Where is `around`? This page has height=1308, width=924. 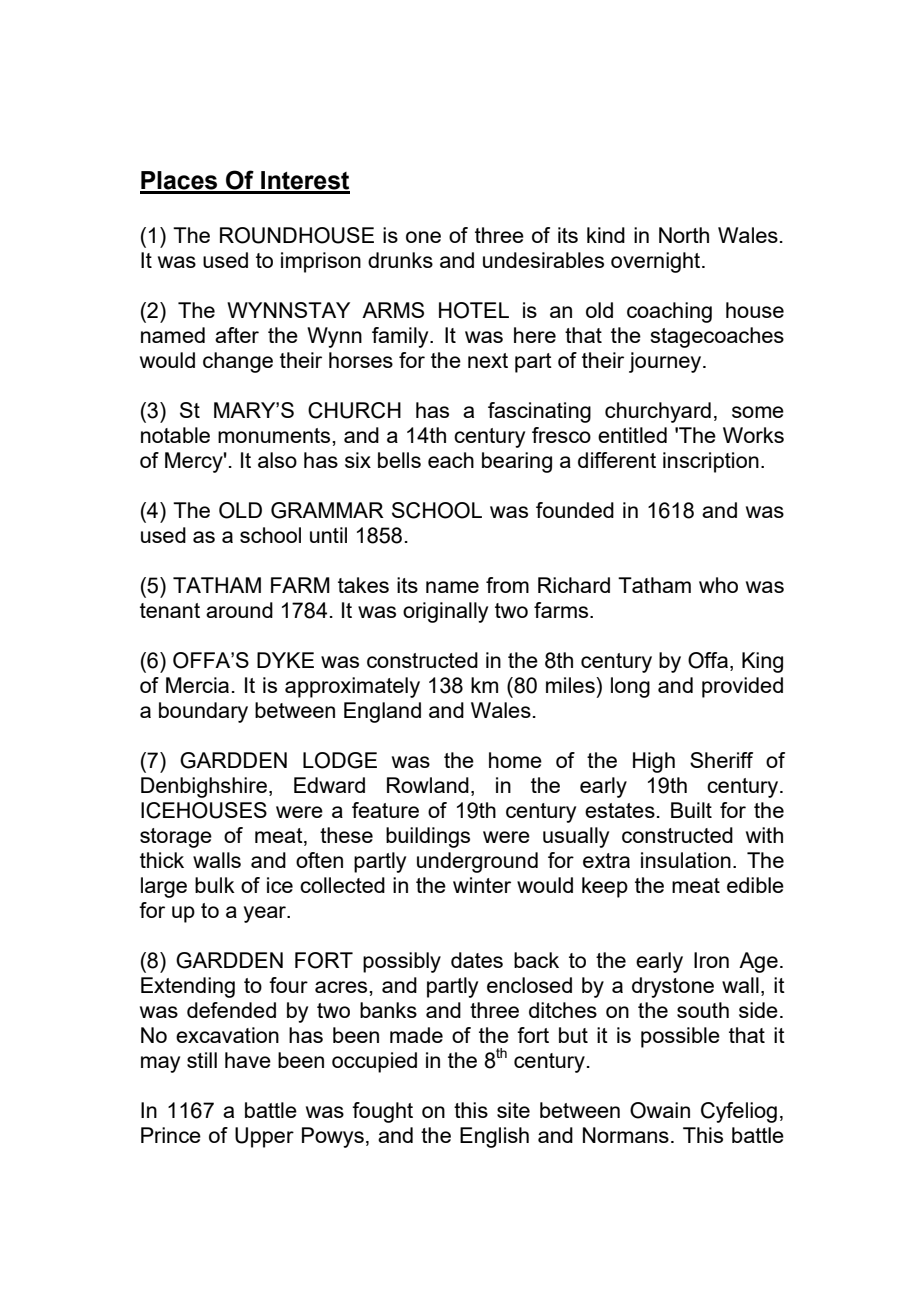 around is located at coordinates (239, 610).
